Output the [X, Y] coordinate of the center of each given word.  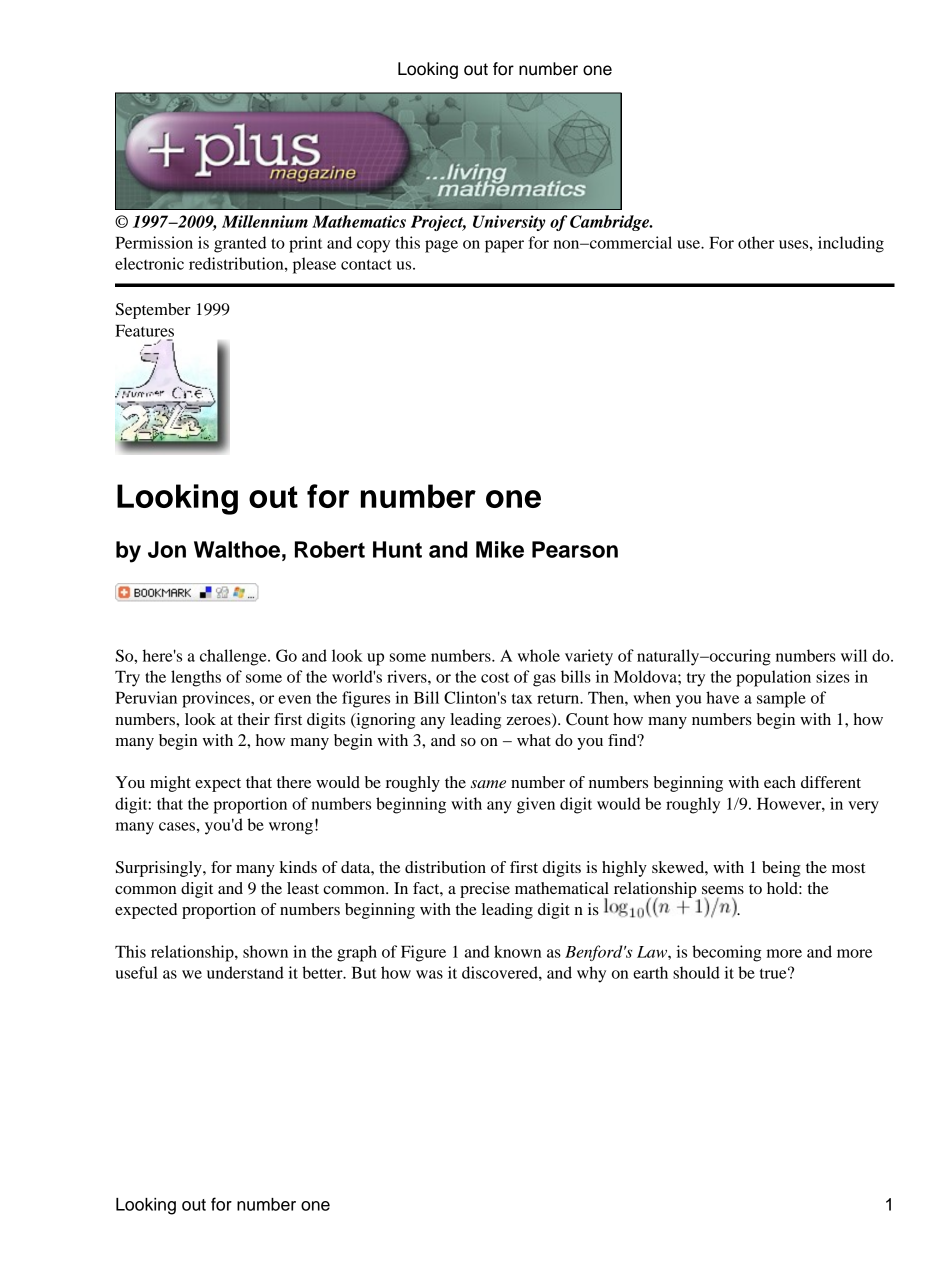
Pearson [575, 549]
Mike [500, 549]
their [254, 719]
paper [504, 246]
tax [522, 698]
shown [265, 951]
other [756, 242]
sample [781, 699]
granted [240, 244]
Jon [167, 549]
